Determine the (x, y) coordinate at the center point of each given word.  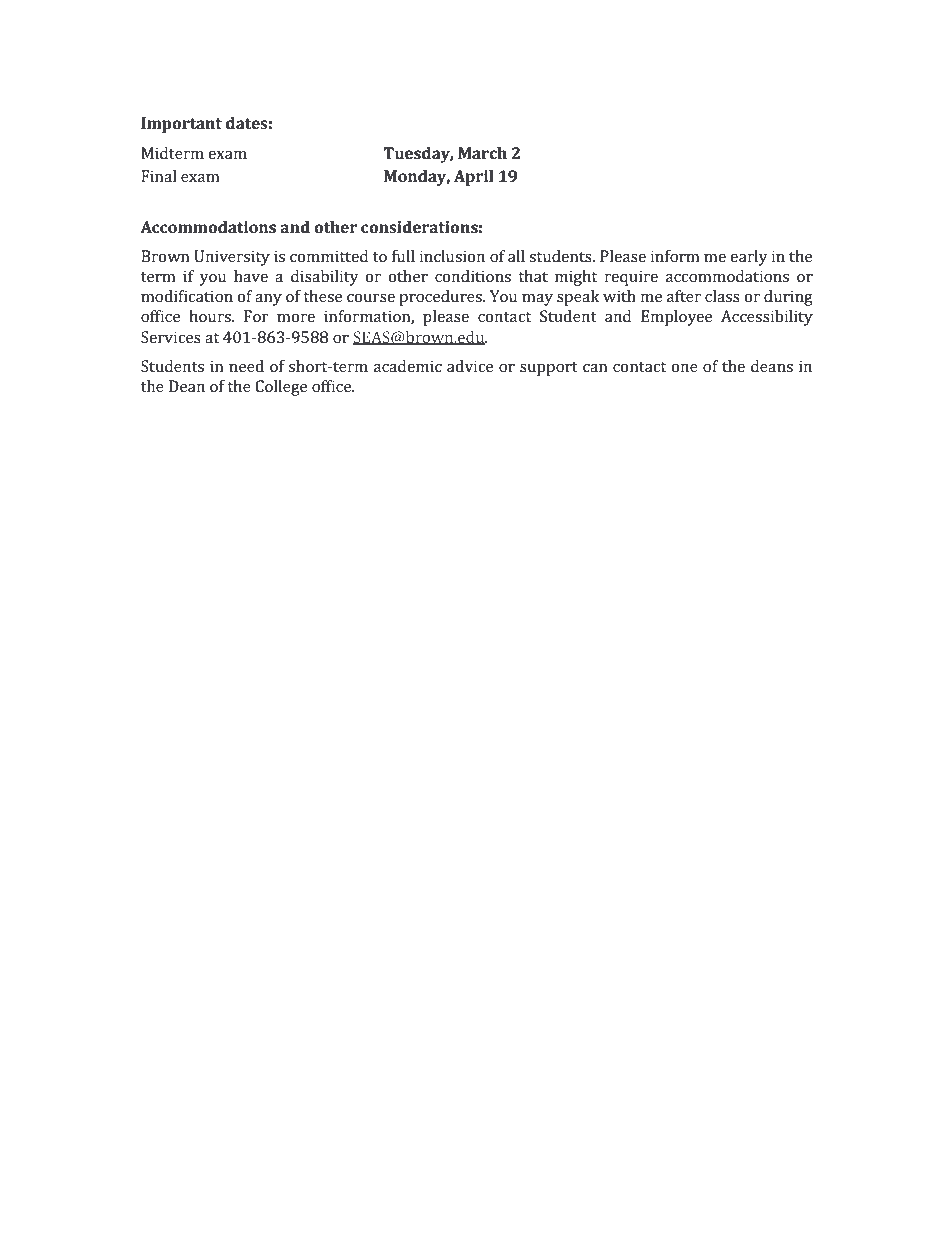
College (281, 388)
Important (181, 125)
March (482, 153)
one (684, 368)
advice (470, 366)
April (474, 178)
